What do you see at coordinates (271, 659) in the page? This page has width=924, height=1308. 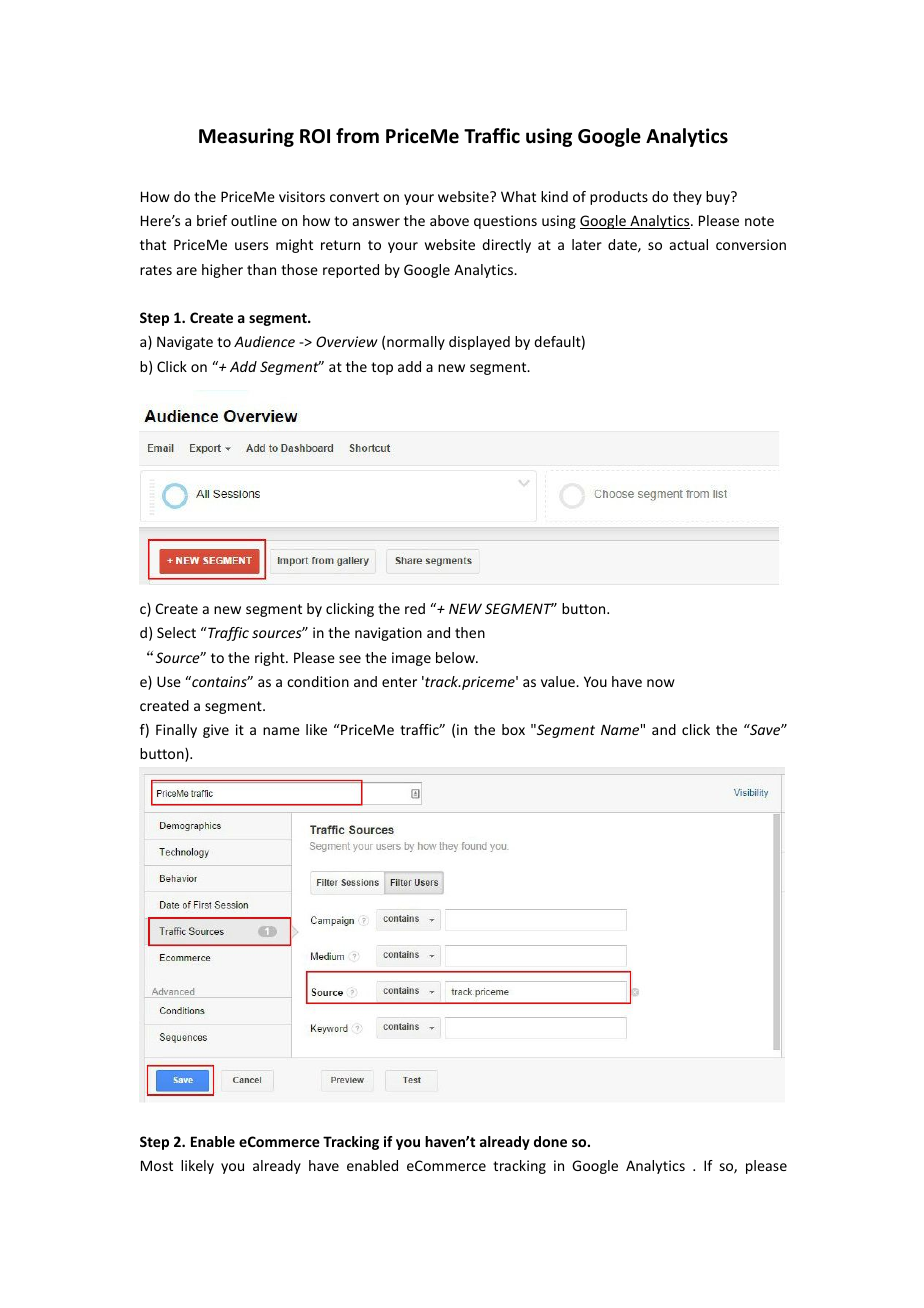 I see `right` at bounding box center [271, 659].
